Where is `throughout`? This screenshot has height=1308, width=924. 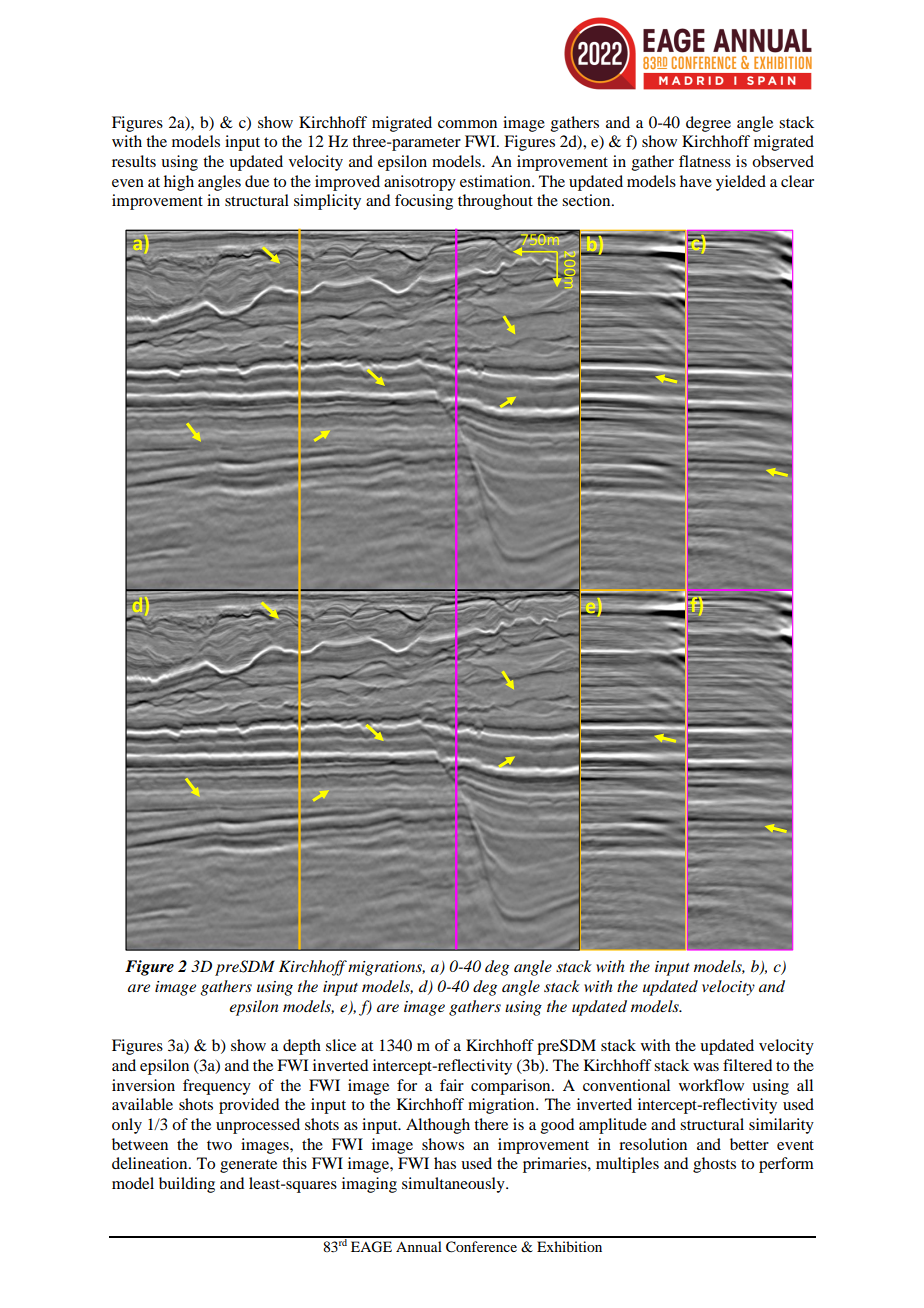
throughout is located at coordinates (495, 202).
